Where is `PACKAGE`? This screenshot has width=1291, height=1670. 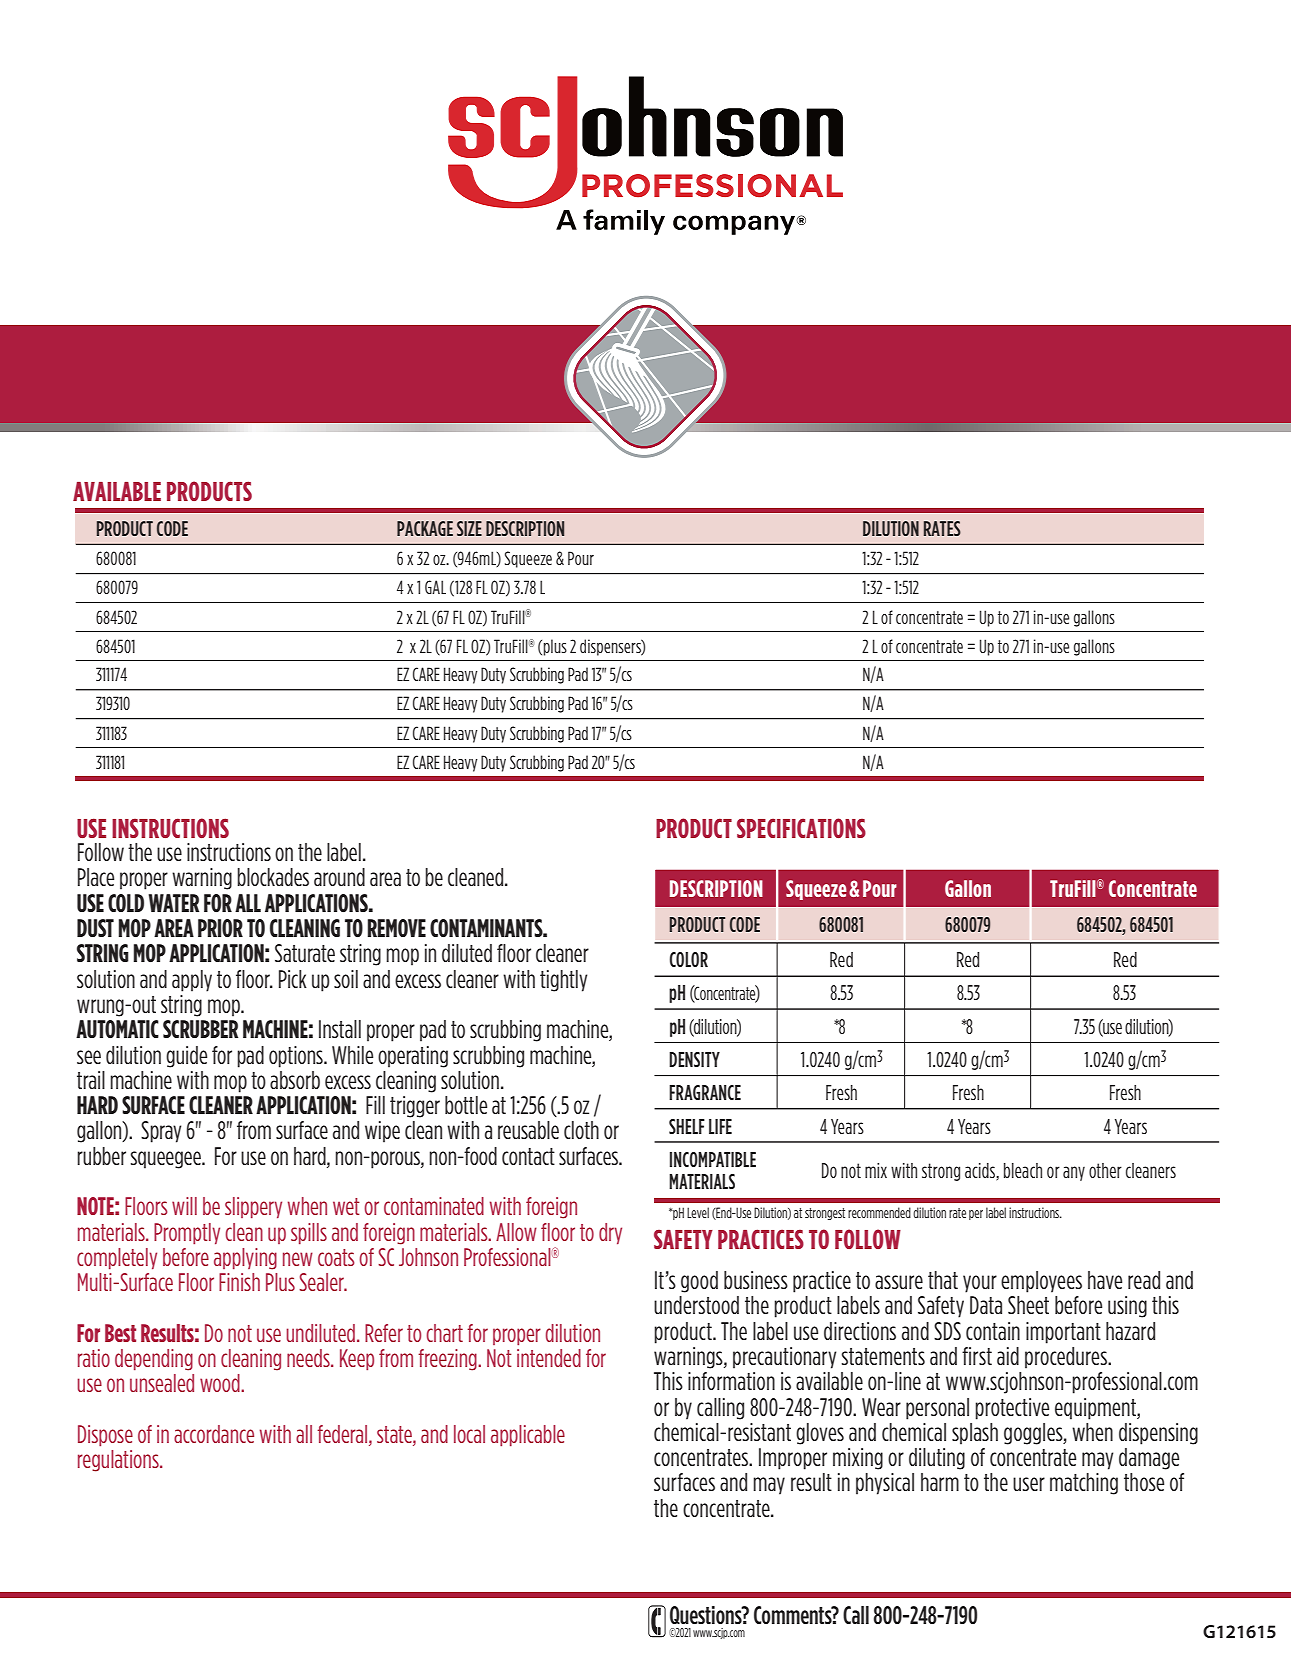
PACKAGE is located at coordinates (425, 528).
